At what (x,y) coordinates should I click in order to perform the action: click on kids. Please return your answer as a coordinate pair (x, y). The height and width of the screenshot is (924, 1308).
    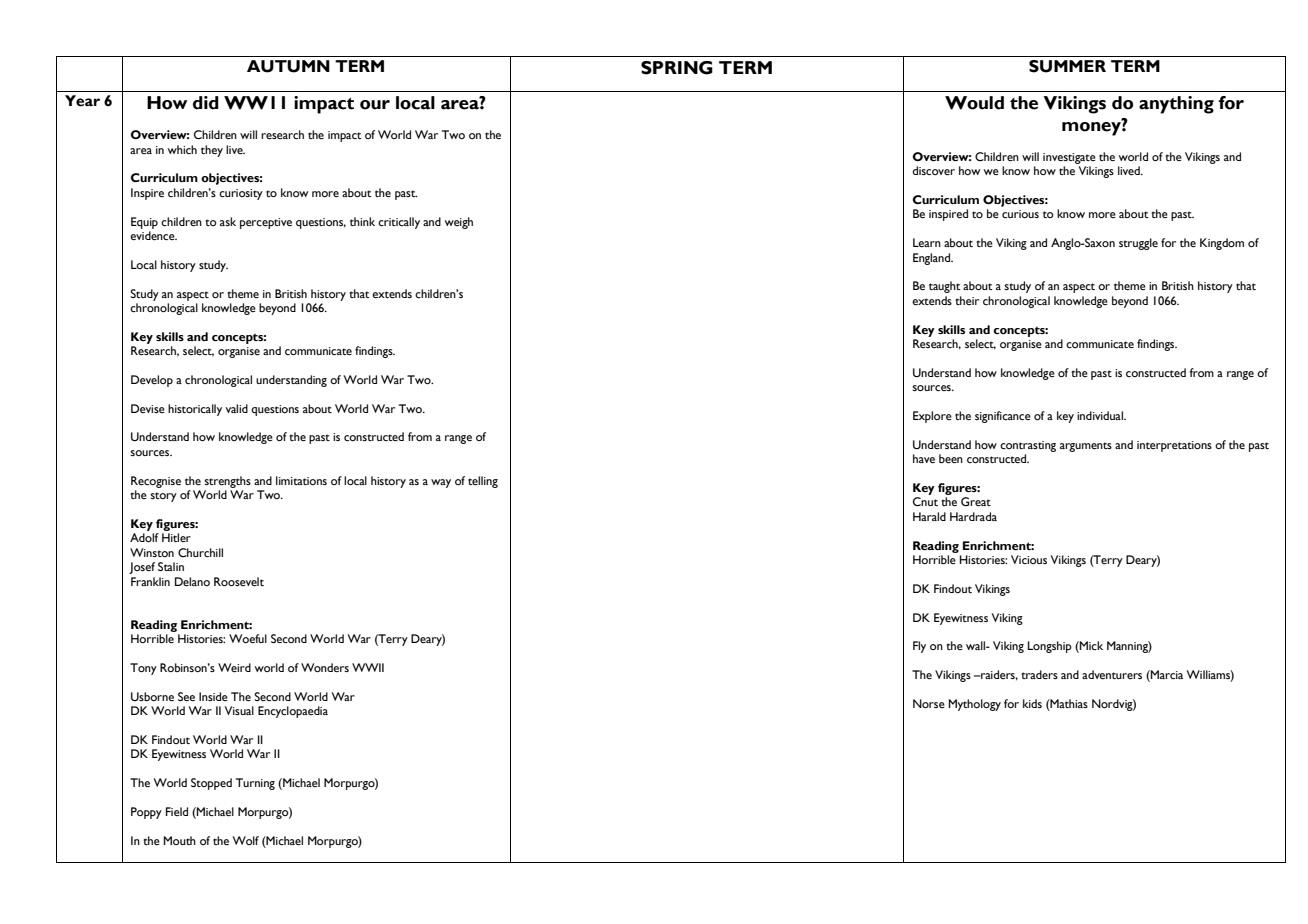
    Looking at the image, I should click on (1032, 703).
